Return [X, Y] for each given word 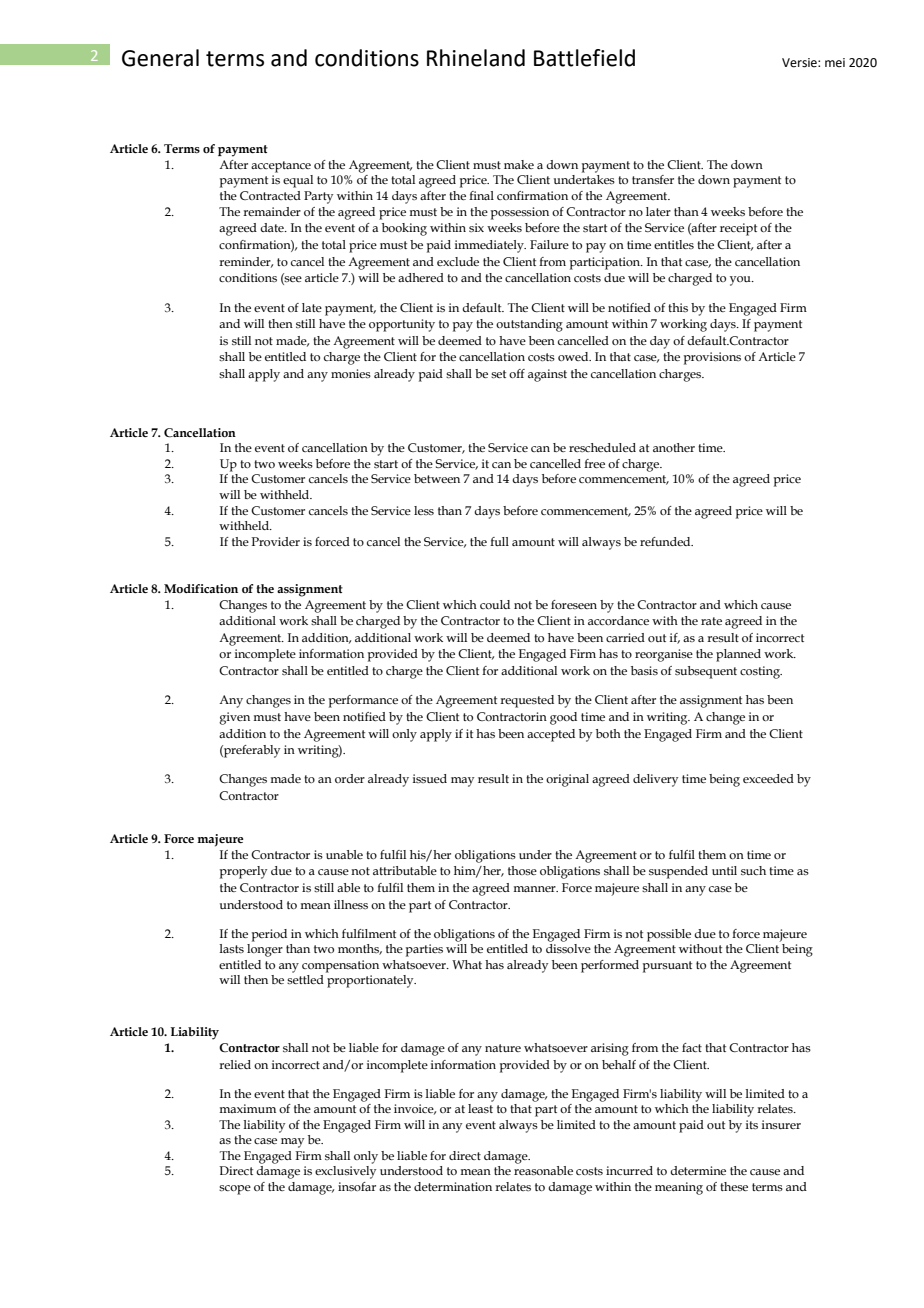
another [674, 447]
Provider [276, 541]
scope [235, 1190]
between [437, 478]
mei [835, 63]
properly [243, 872]
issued [430, 778]
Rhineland [476, 58]
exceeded [768, 778]
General [160, 58]
